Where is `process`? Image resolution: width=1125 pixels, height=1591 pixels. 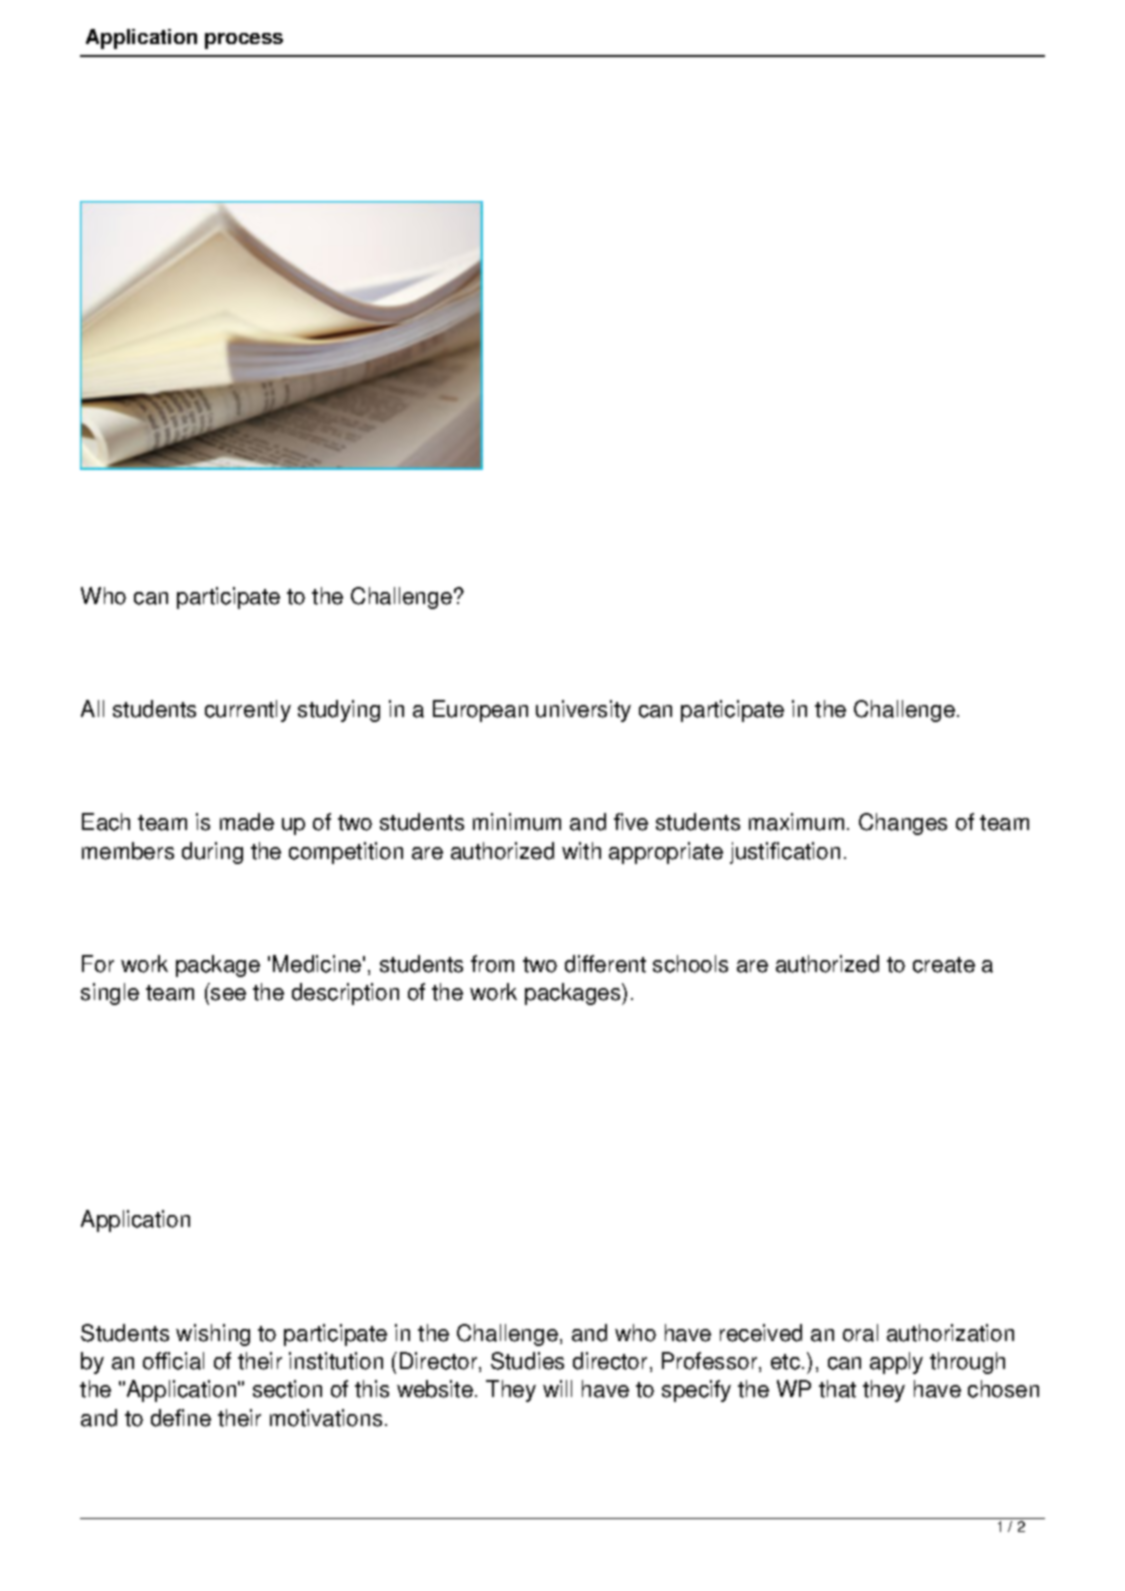 process is located at coordinates (244, 41).
